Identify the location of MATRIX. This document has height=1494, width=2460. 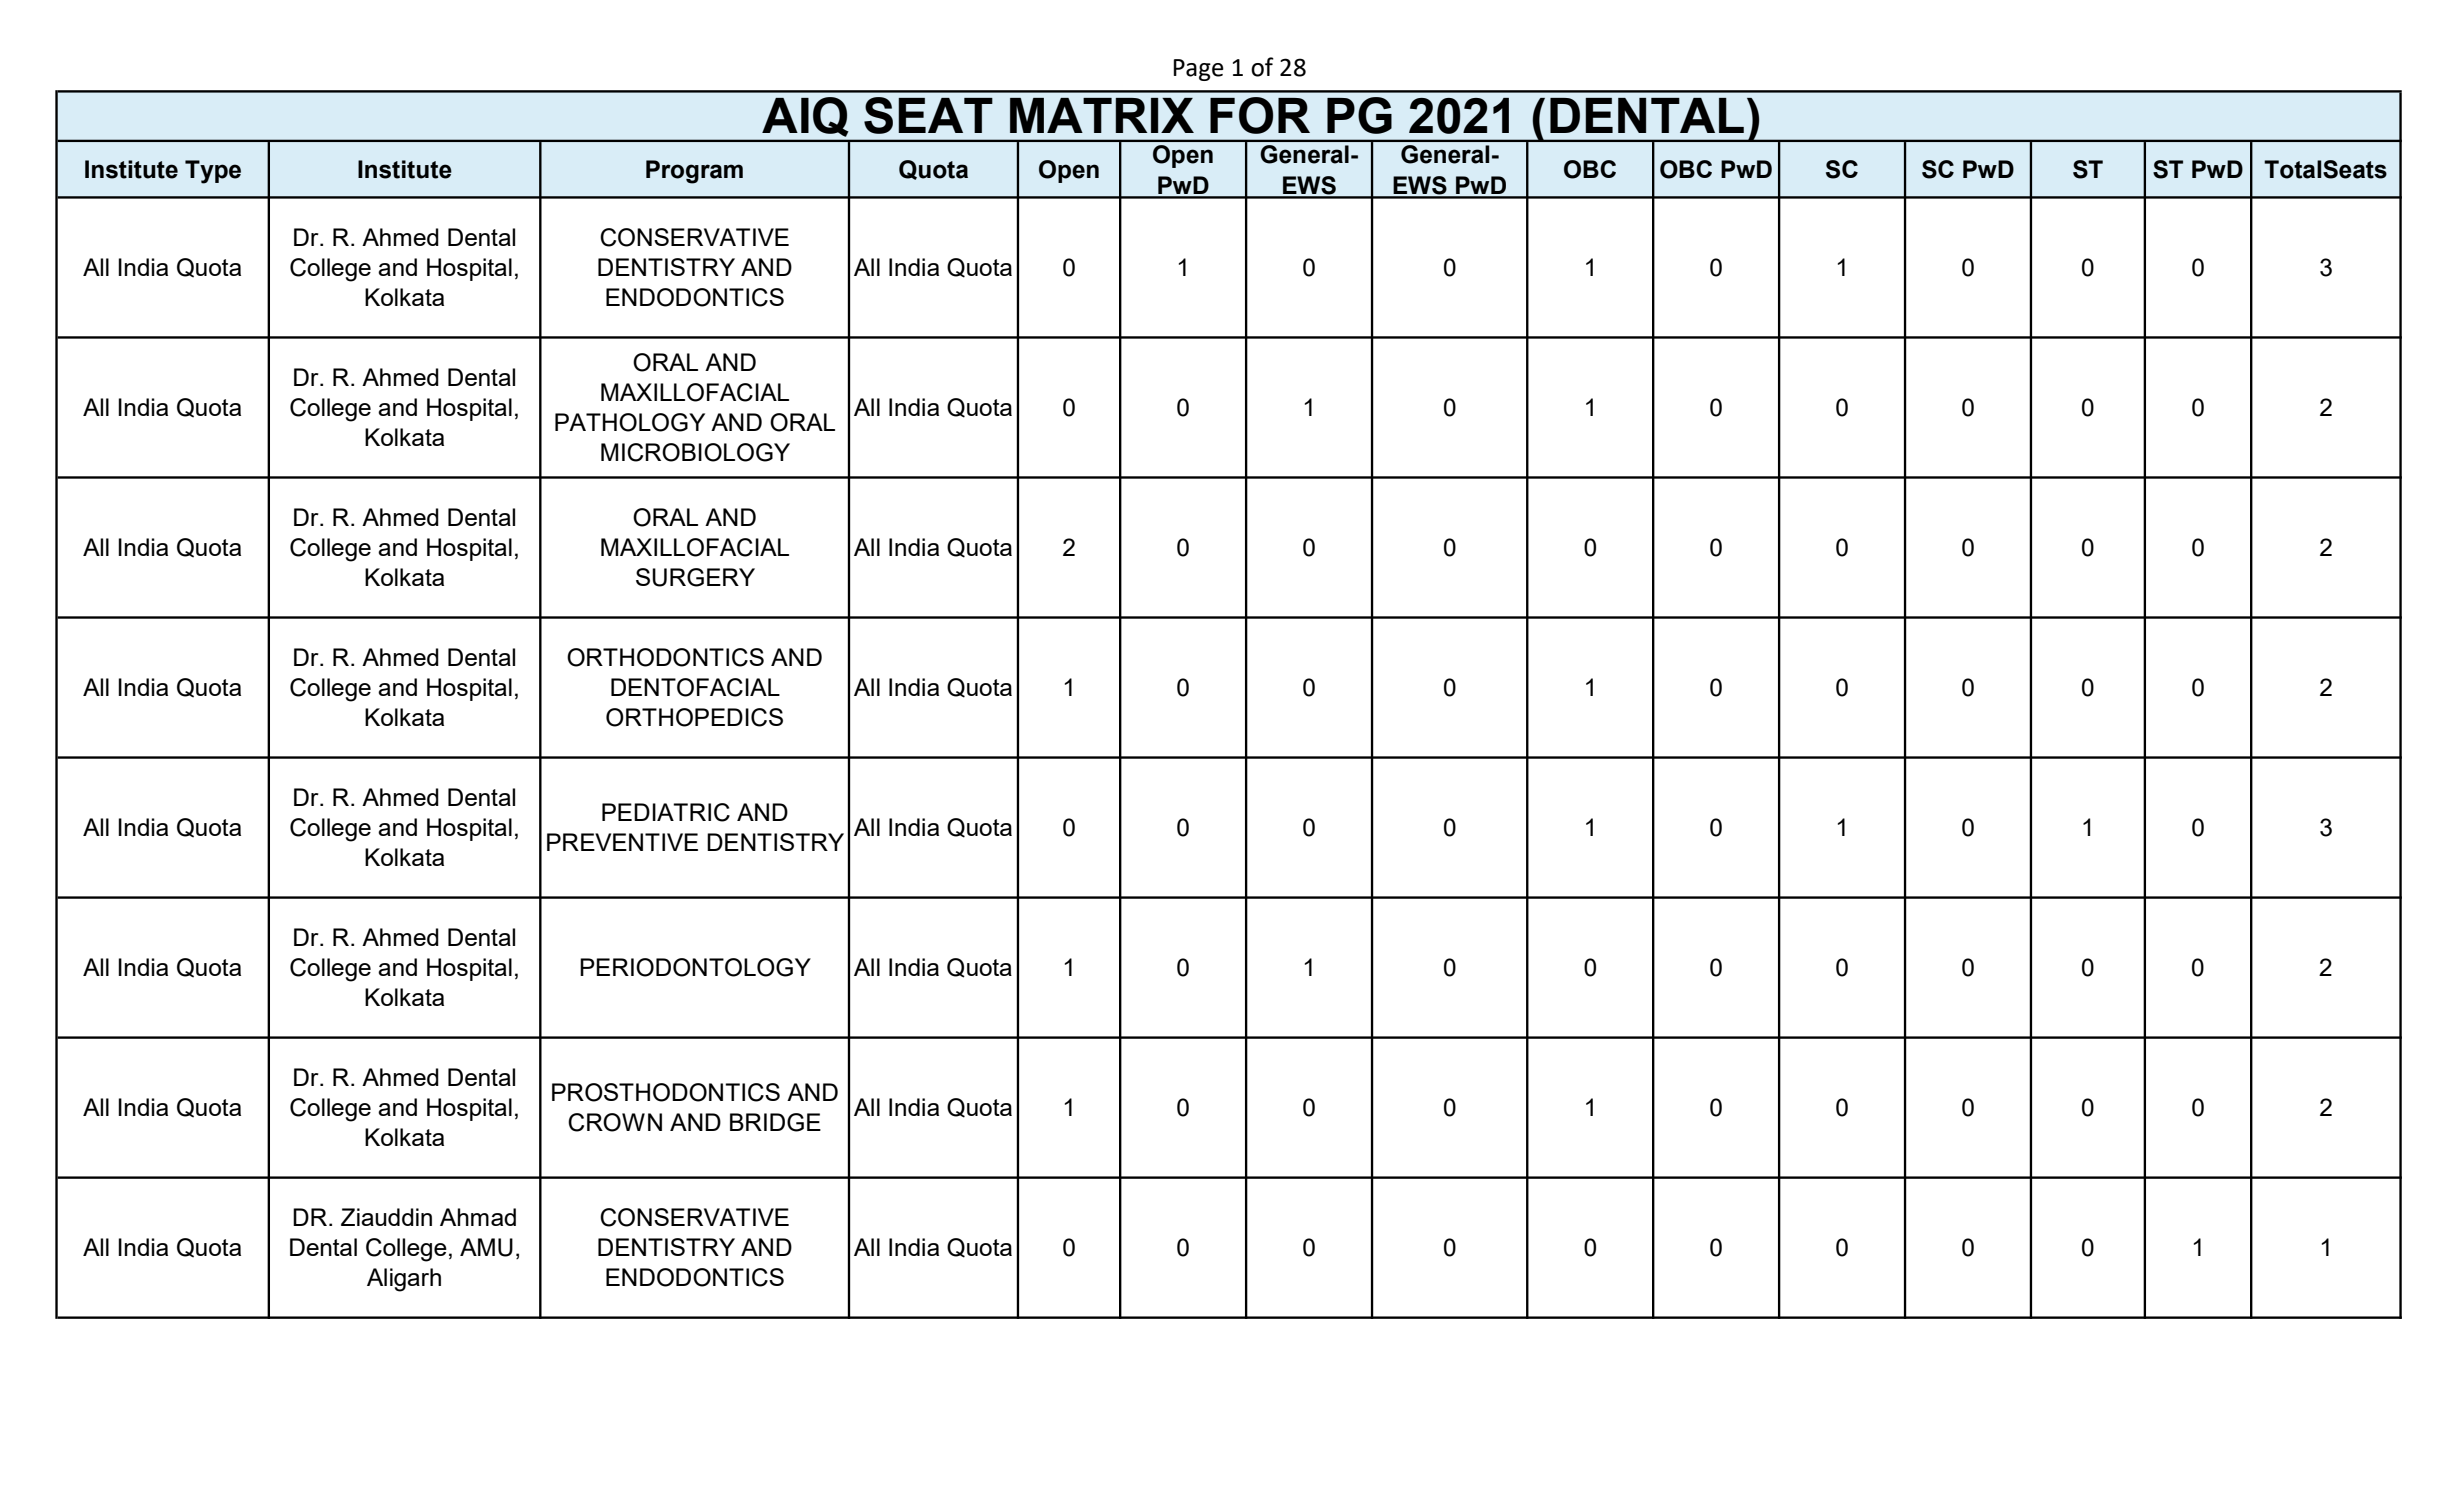
(1102, 115).
